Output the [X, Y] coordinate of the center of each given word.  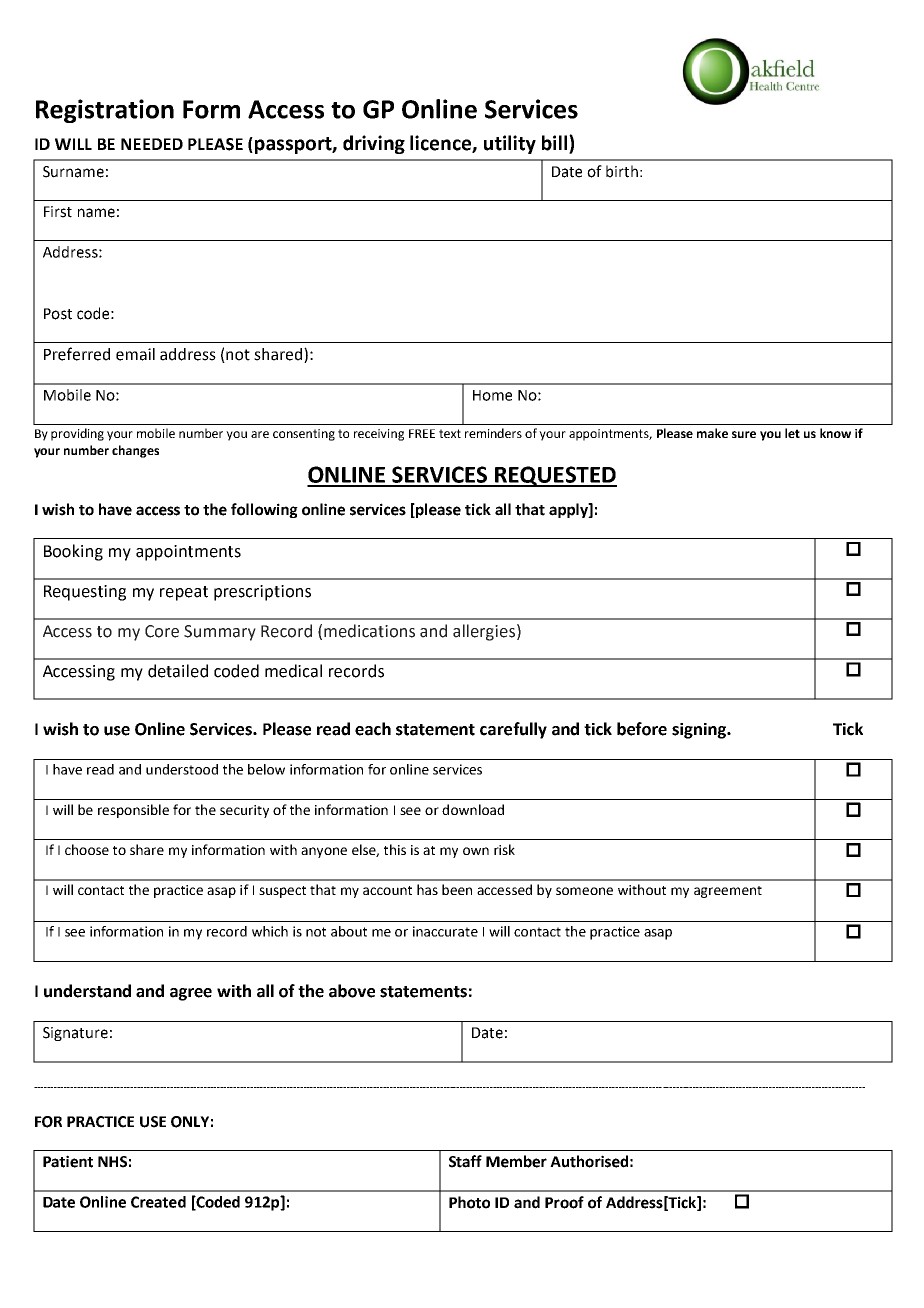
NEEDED [152, 144]
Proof [564, 1202]
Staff [465, 1161]
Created [158, 1202]
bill [554, 143]
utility [510, 144]
